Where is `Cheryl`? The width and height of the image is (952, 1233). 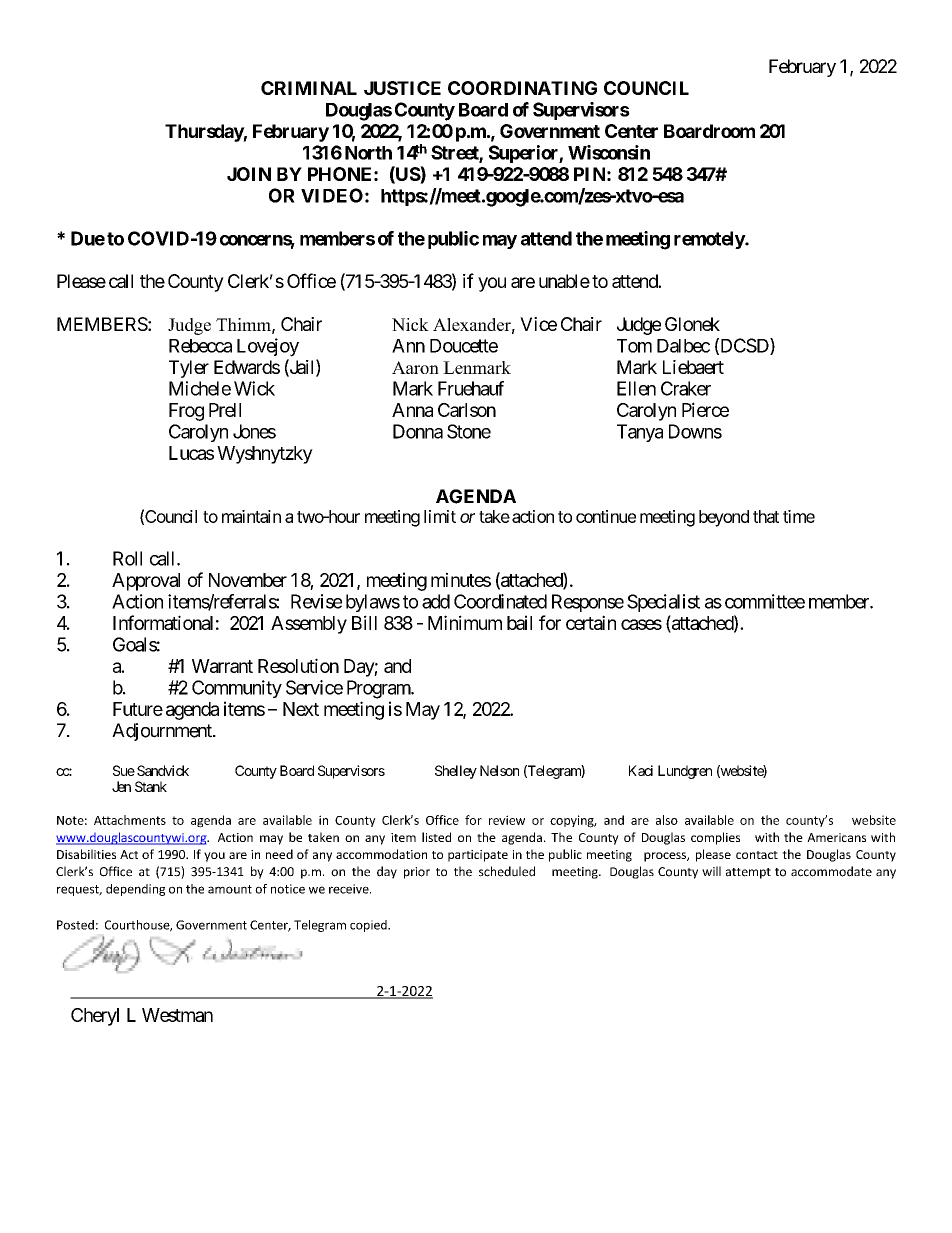
Cheryl is located at coordinates (95, 1017).
